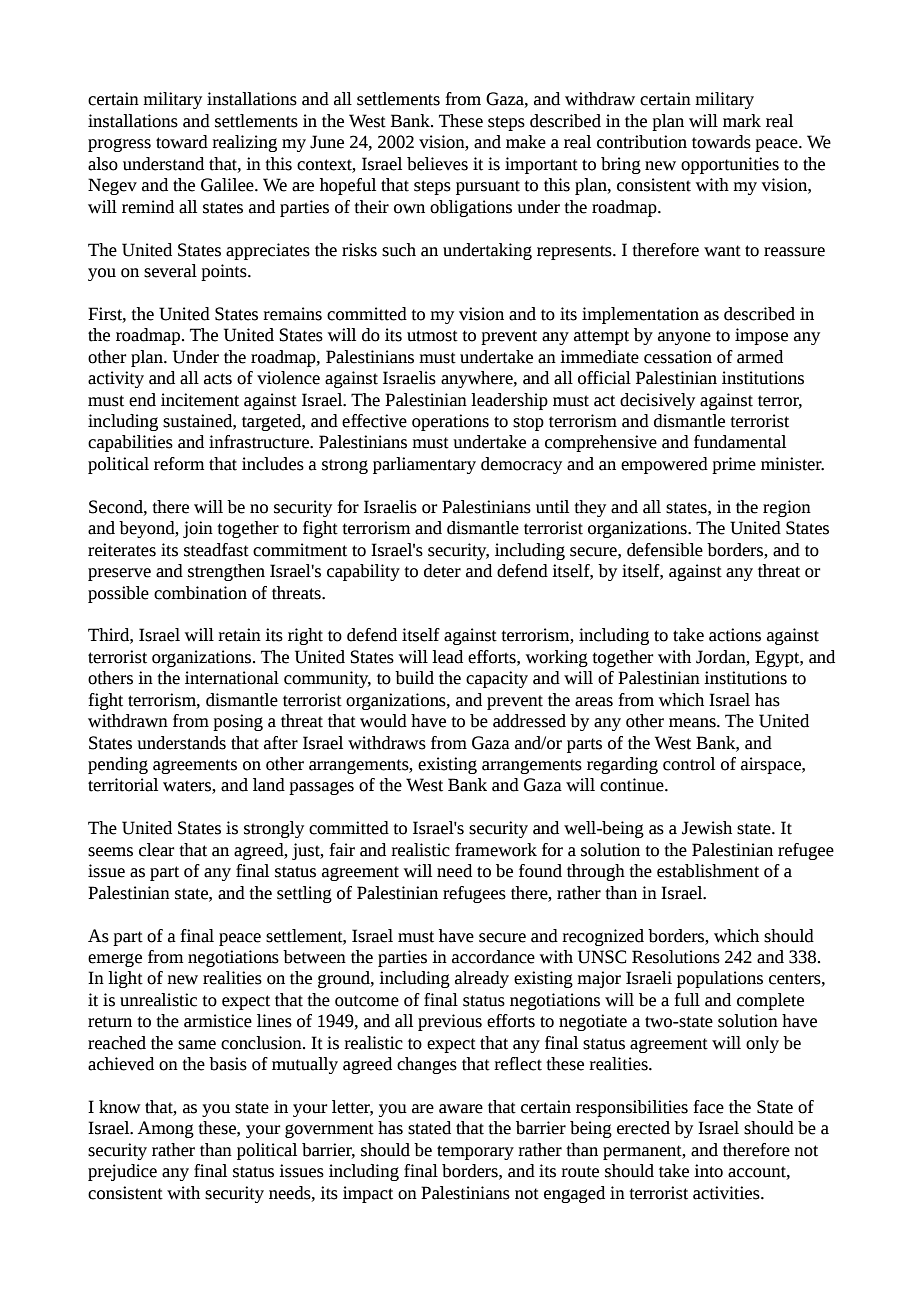 The width and height of the screenshot is (924, 1308). Describe the element at coordinates (228, 185) in the screenshot. I see `Galilee` at that location.
